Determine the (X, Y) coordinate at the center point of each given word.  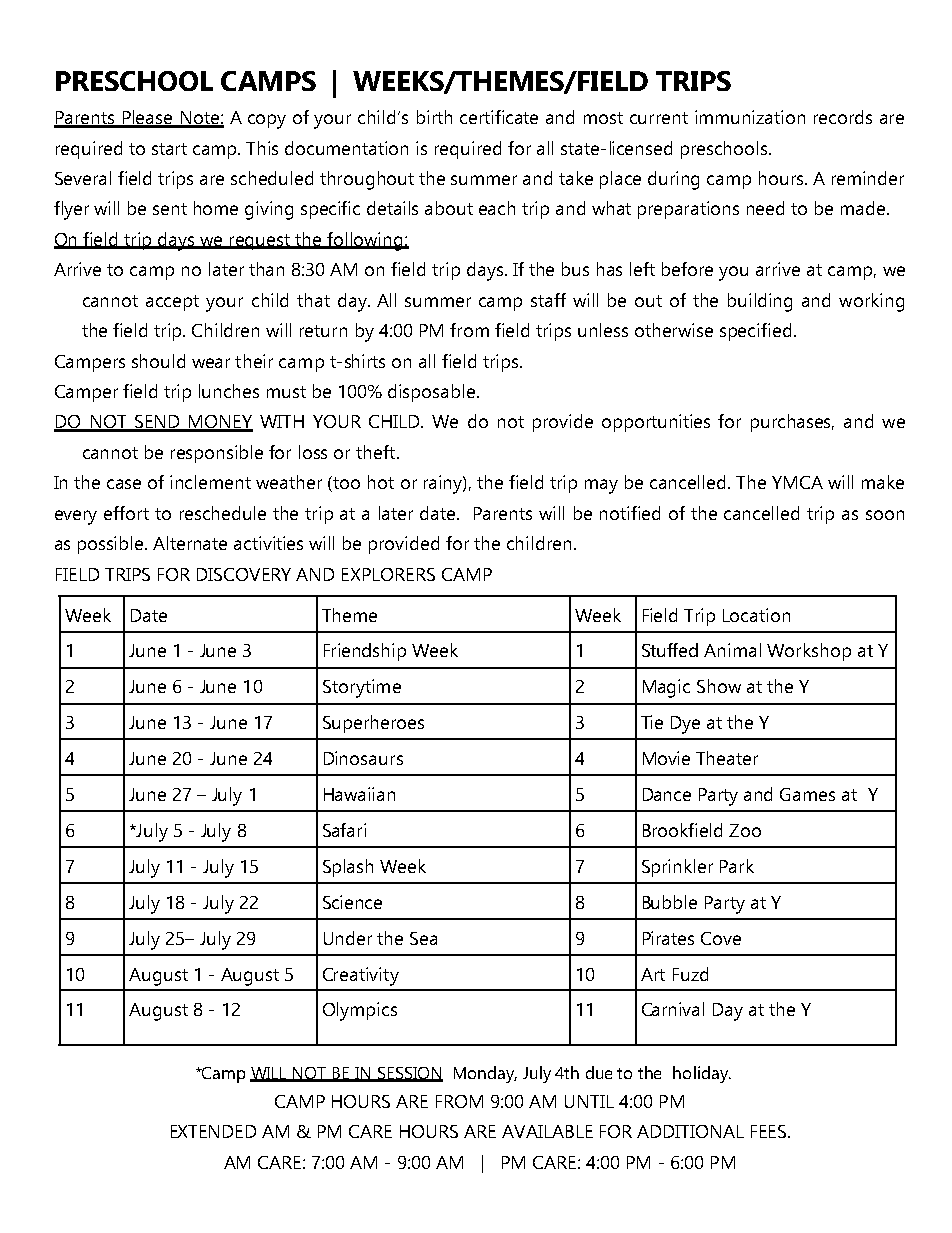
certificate (499, 117)
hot (381, 482)
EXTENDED (213, 1131)
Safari (344, 830)
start (169, 149)
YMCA (797, 482)
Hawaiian (359, 794)
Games (807, 794)
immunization (750, 117)
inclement (210, 482)
